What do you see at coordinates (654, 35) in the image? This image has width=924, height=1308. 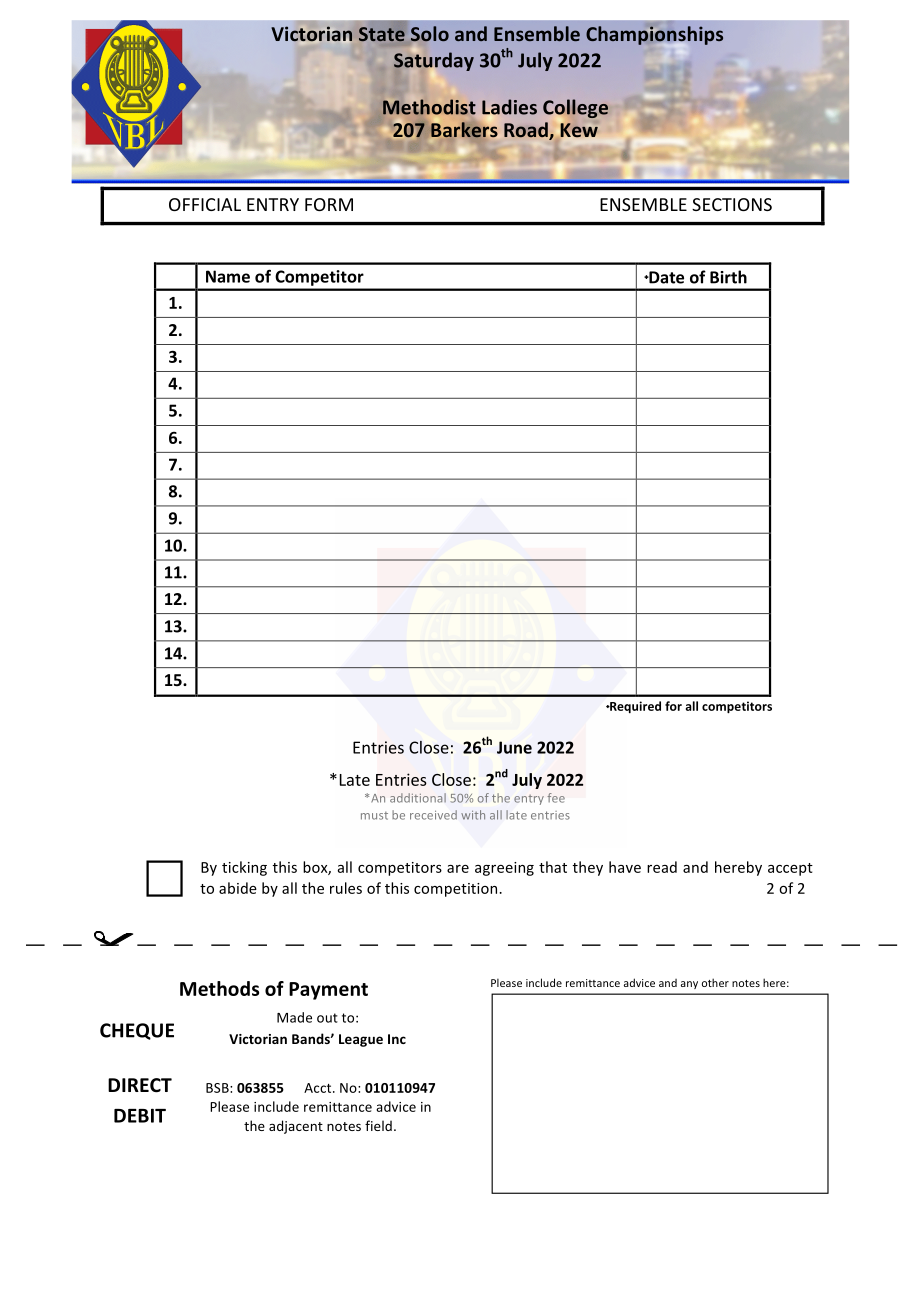 I see `Championships` at bounding box center [654, 35].
